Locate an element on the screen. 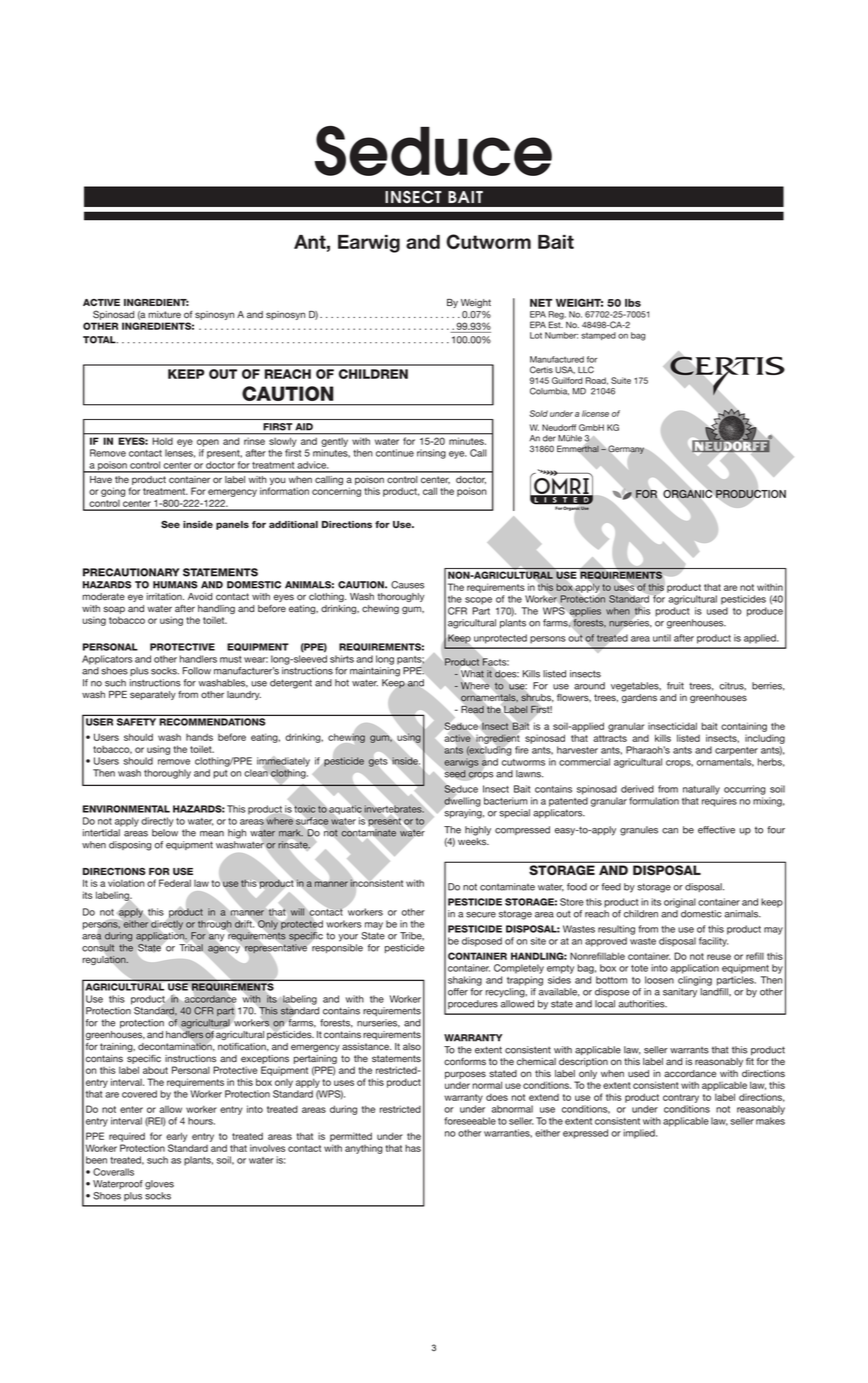 The image size is (868, 1383). fruit is located at coordinates (675, 686).
